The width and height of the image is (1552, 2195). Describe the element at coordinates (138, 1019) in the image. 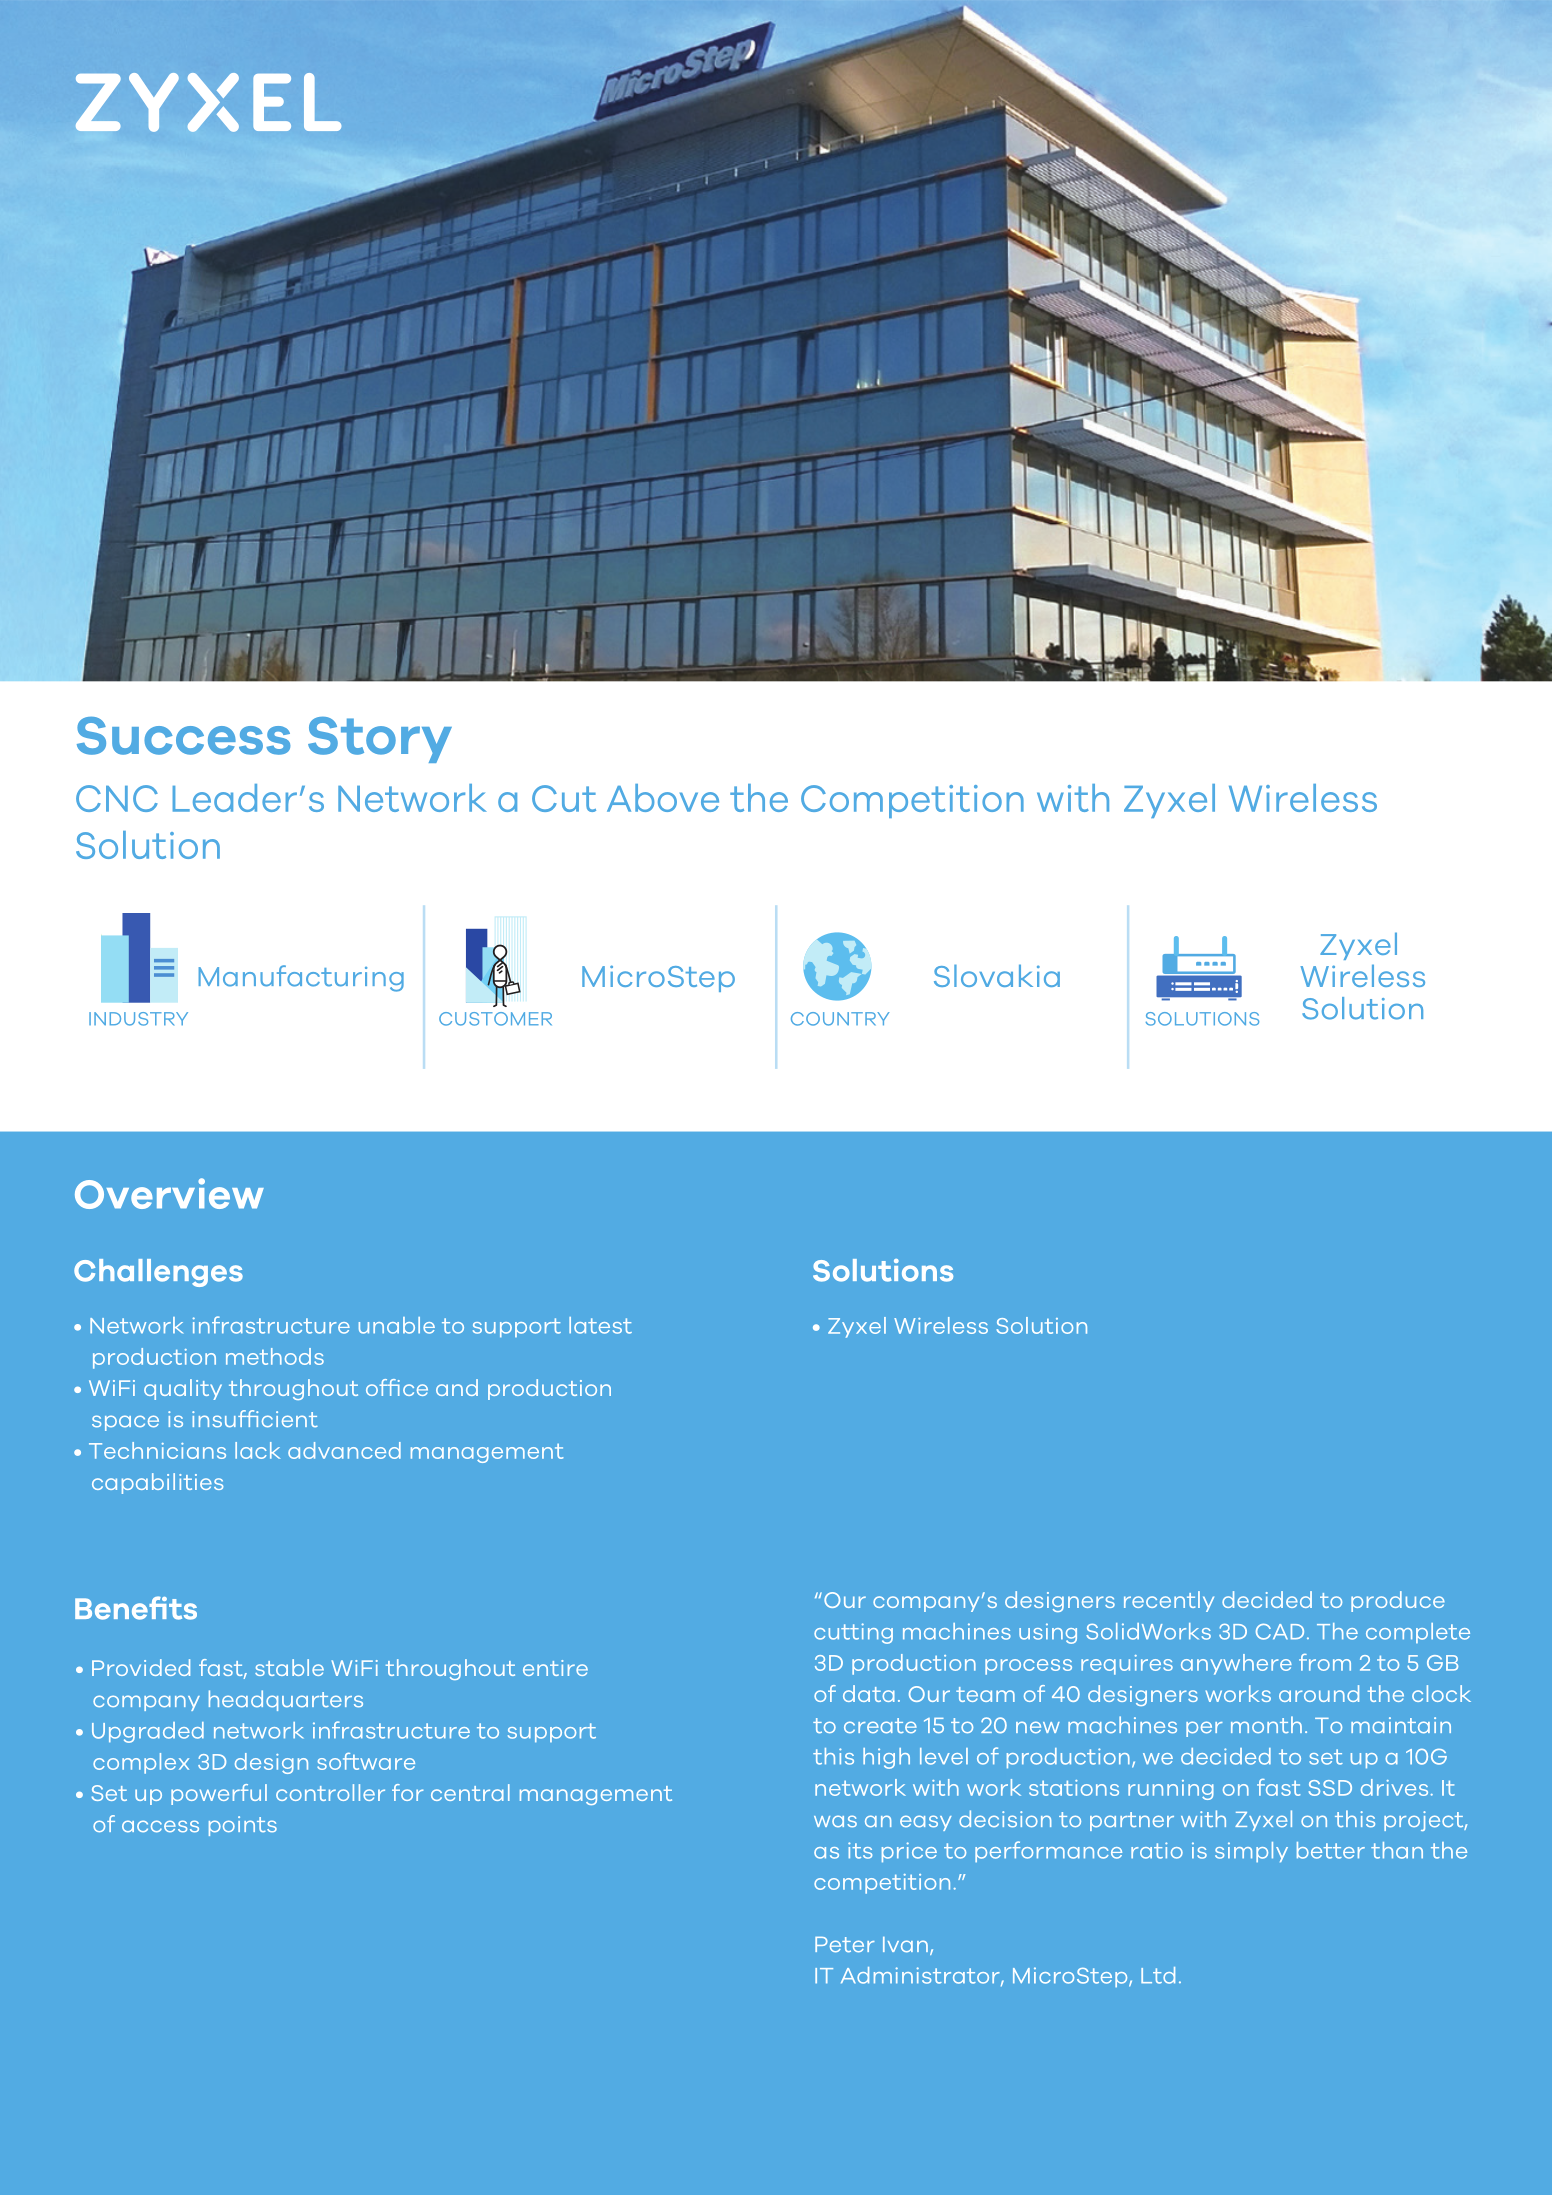

I see `INDUSTRY` at that location.
